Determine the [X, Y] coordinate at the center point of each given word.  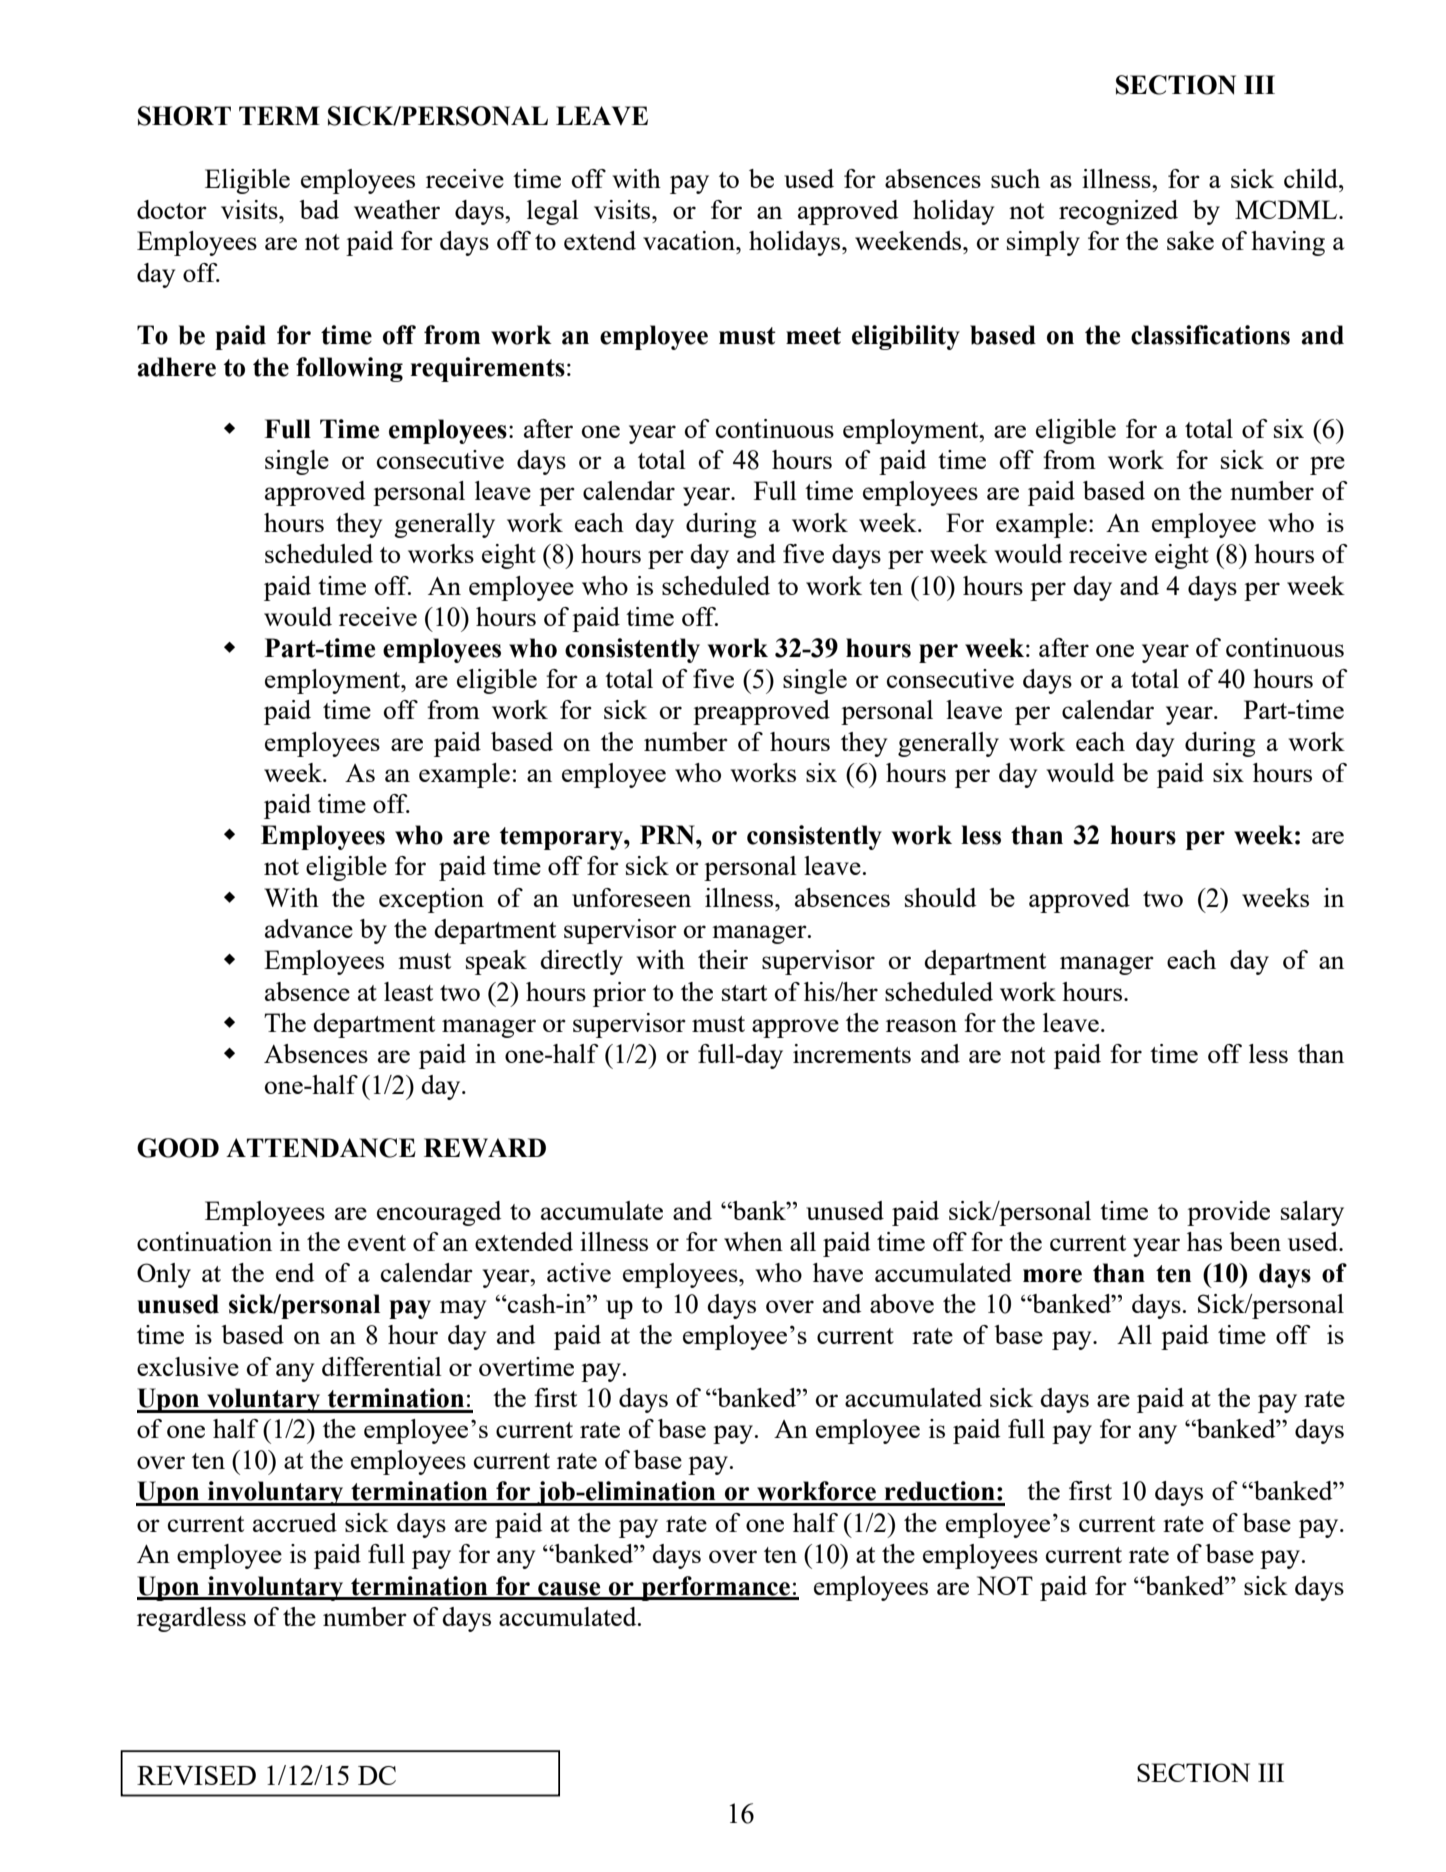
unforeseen [631, 897]
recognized [1118, 212]
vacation [690, 240]
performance [716, 1588]
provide [1228, 1213]
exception [431, 900]
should [940, 897]
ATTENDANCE [321, 1148]
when [753, 1241]
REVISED [196, 1775]
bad [319, 209]
